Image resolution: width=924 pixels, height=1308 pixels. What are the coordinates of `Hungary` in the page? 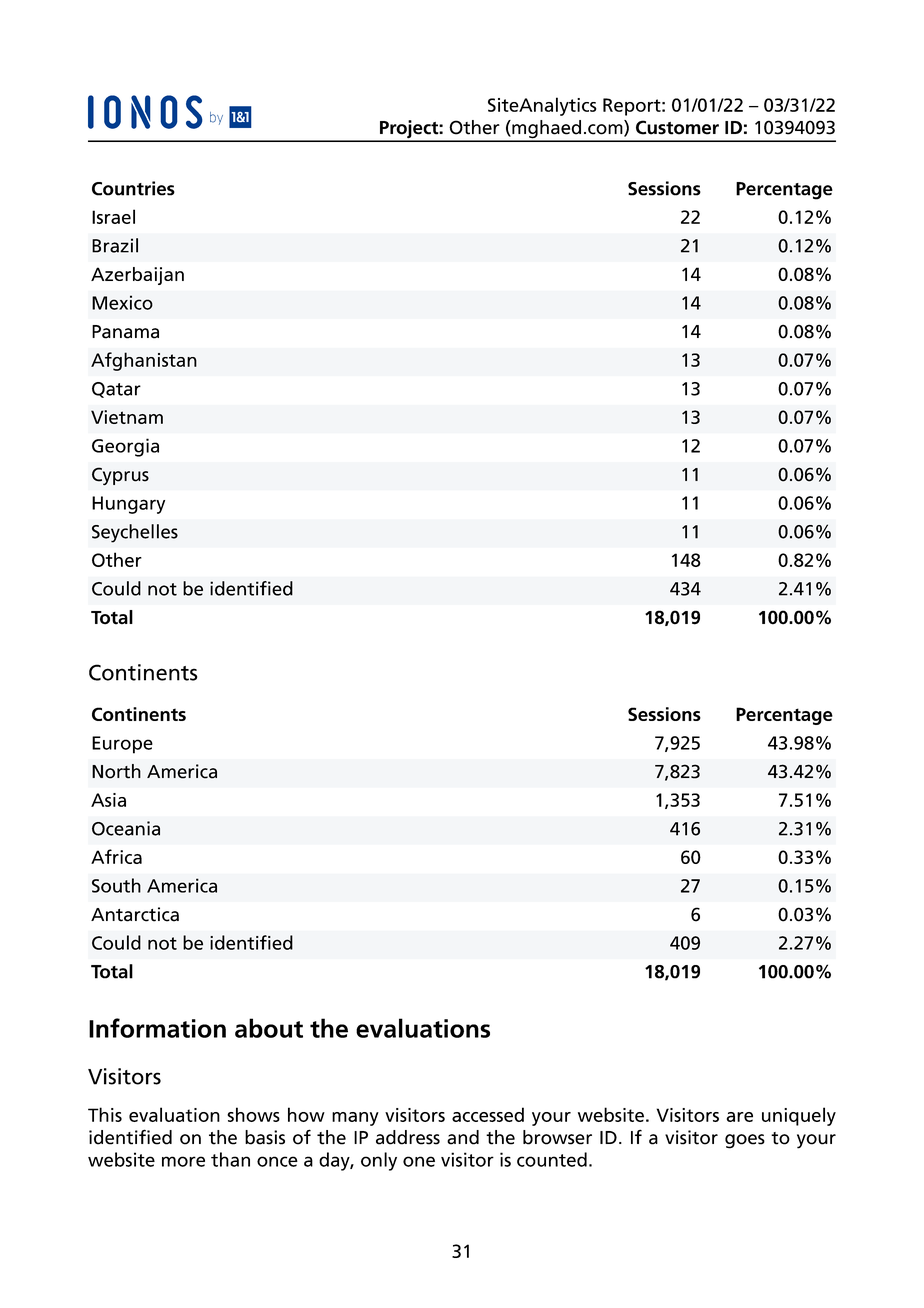 It's located at (128, 505).
